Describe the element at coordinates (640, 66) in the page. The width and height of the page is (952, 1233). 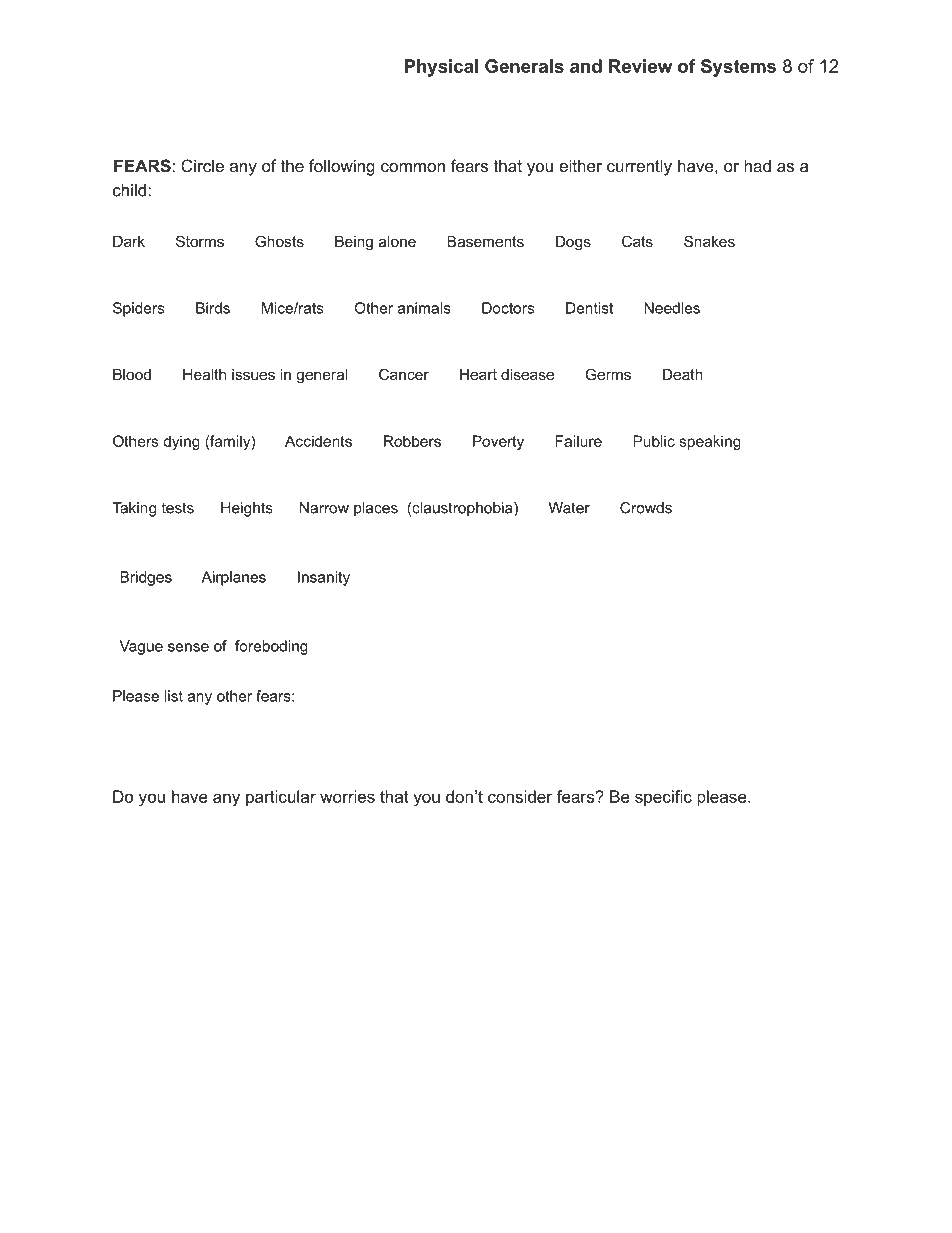
I see `Review` at that location.
